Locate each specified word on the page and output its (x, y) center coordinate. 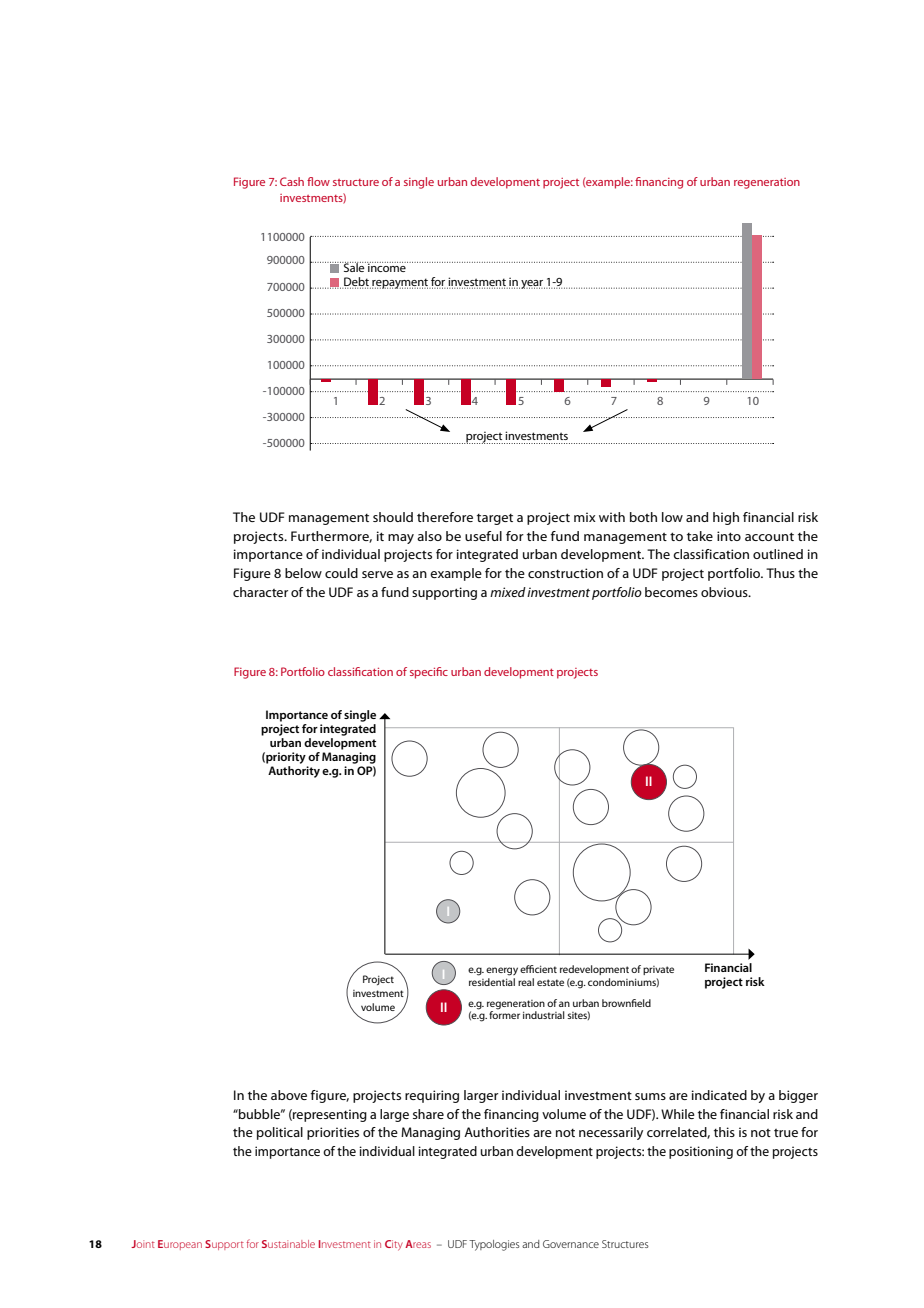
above (289, 1095)
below (303, 573)
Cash (292, 181)
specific (429, 673)
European (180, 1245)
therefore (445, 517)
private (658, 970)
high (726, 518)
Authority (294, 772)
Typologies (494, 1245)
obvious (725, 592)
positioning (701, 1152)
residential (492, 980)
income (387, 267)
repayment (400, 283)
